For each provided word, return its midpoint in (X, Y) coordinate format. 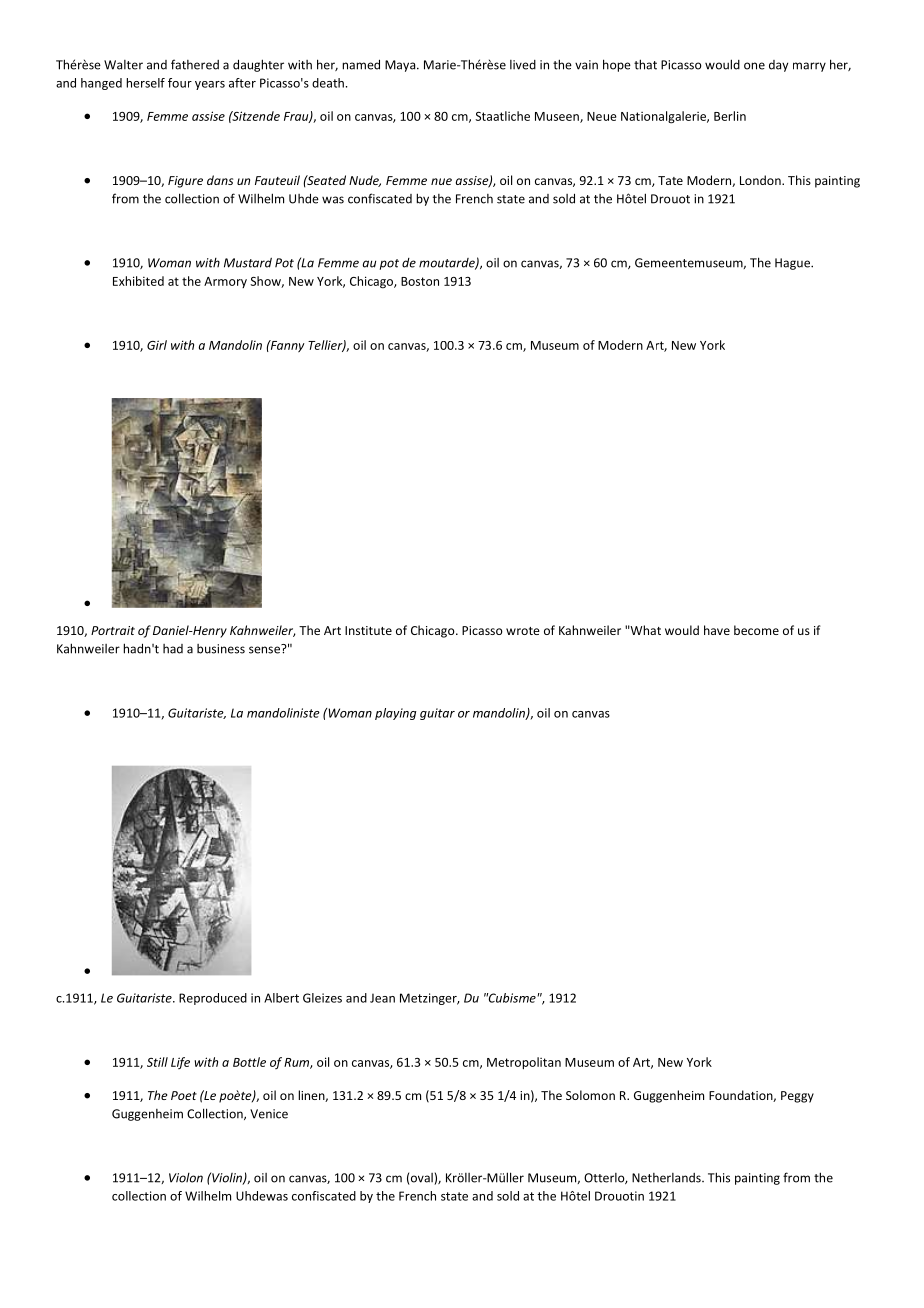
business (221, 649)
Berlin (730, 116)
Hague (793, 264)
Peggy (797, 1097)
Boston (420, 281)
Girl (157, 345)
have (717, 630)
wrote (523, 631)
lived (523, 65)
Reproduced (213, 999)
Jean (382, 998)
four (180, 83)
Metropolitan (524, 1063)
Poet (184, 1095)
